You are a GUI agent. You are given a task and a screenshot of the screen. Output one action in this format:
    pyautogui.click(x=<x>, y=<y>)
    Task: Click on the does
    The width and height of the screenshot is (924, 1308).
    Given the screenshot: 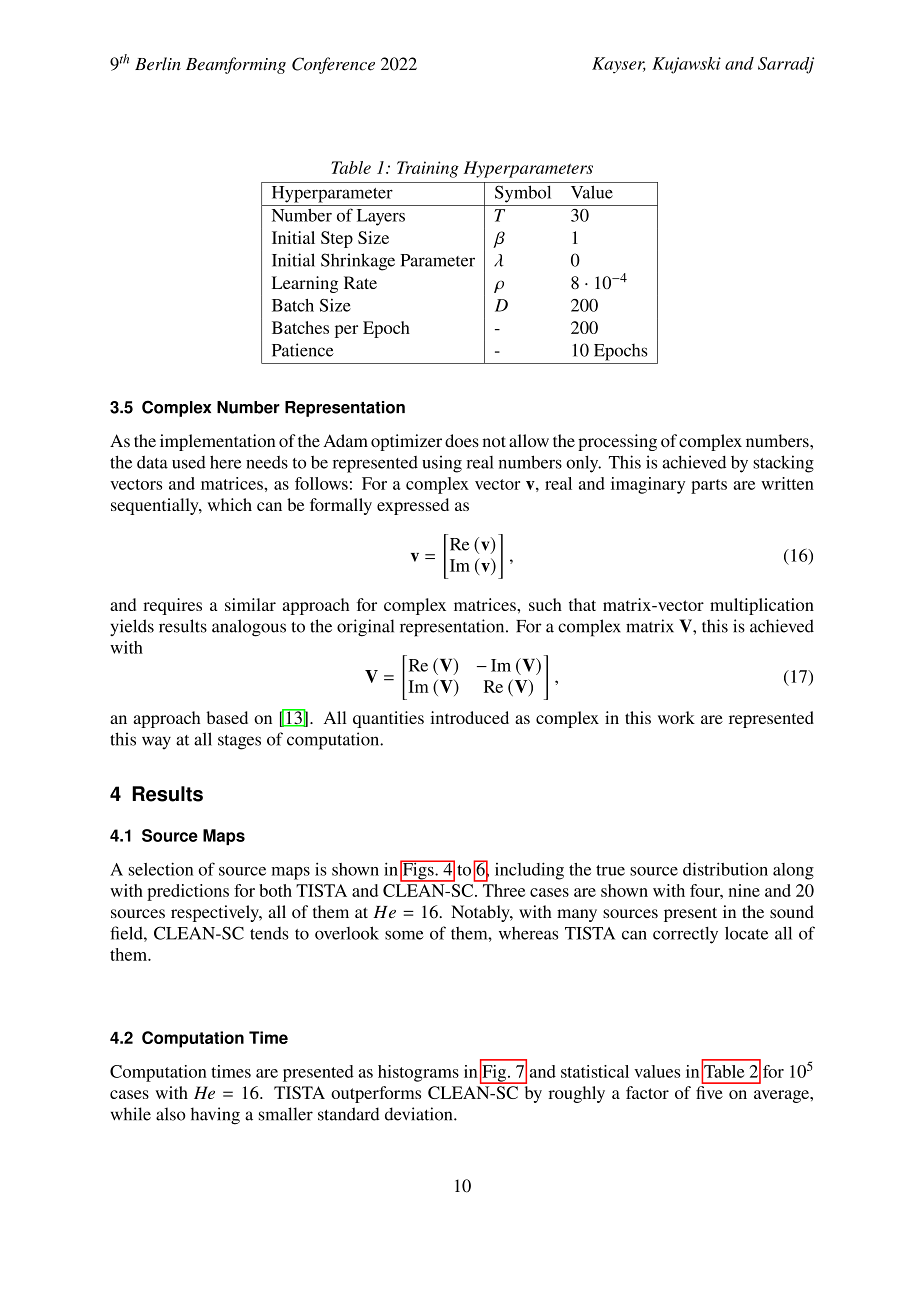 What is the action you would take?
    pyautogui.click(x=462, y=440)
